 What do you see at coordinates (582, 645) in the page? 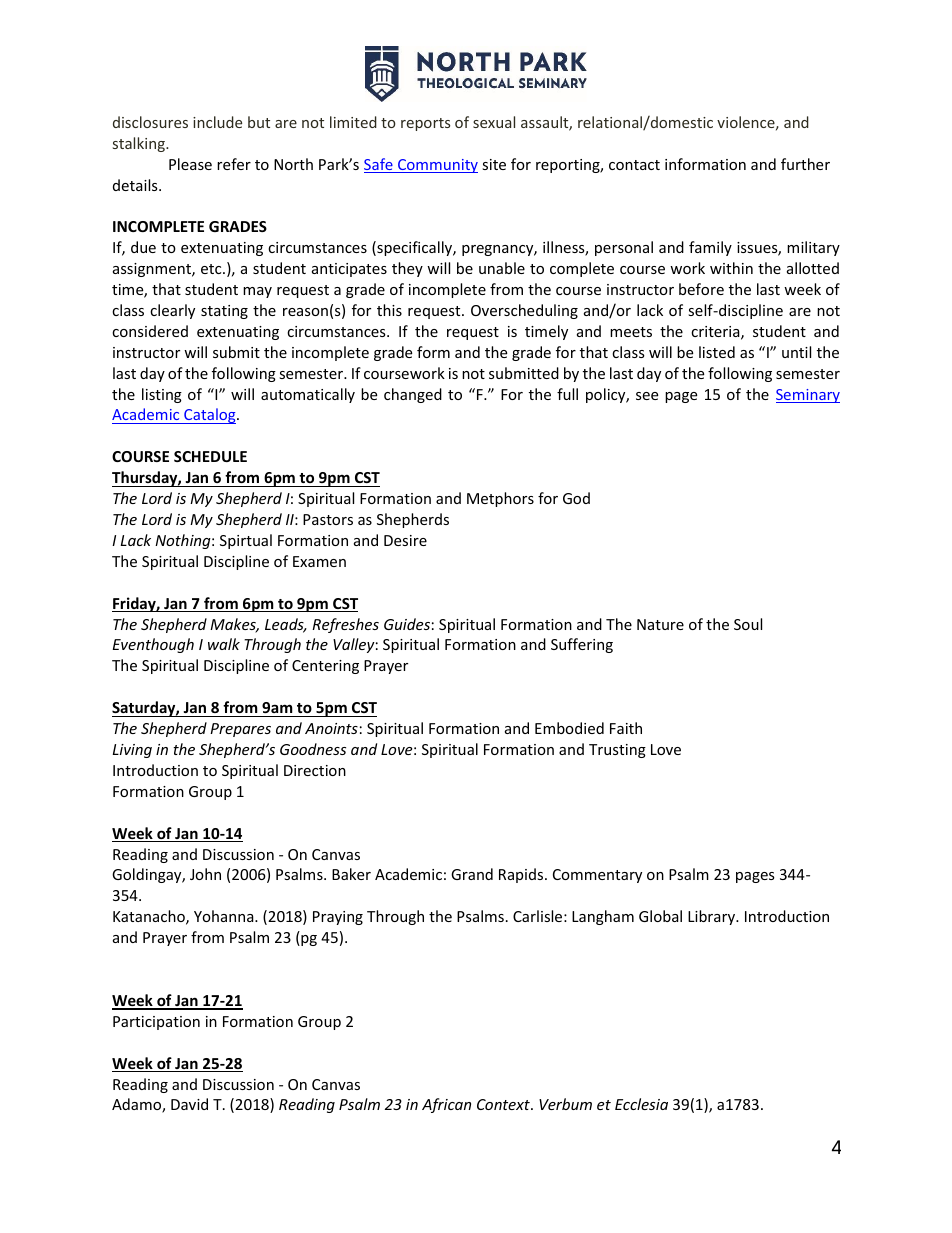
I see `Suffering` at bounding box center [582, 645].
